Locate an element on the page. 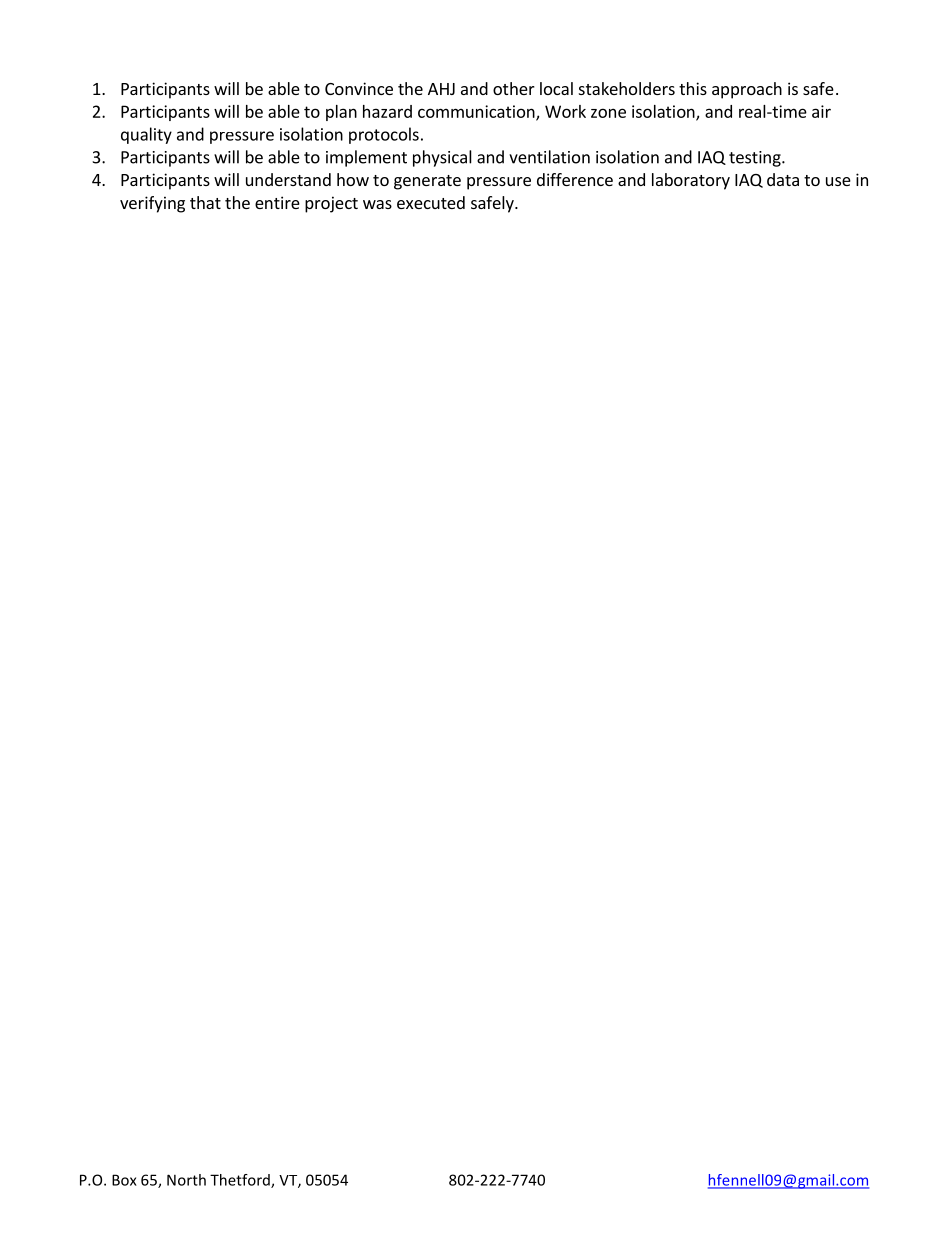 This document has height=1233, width=952. North is located at coordinates (186, 1180).
